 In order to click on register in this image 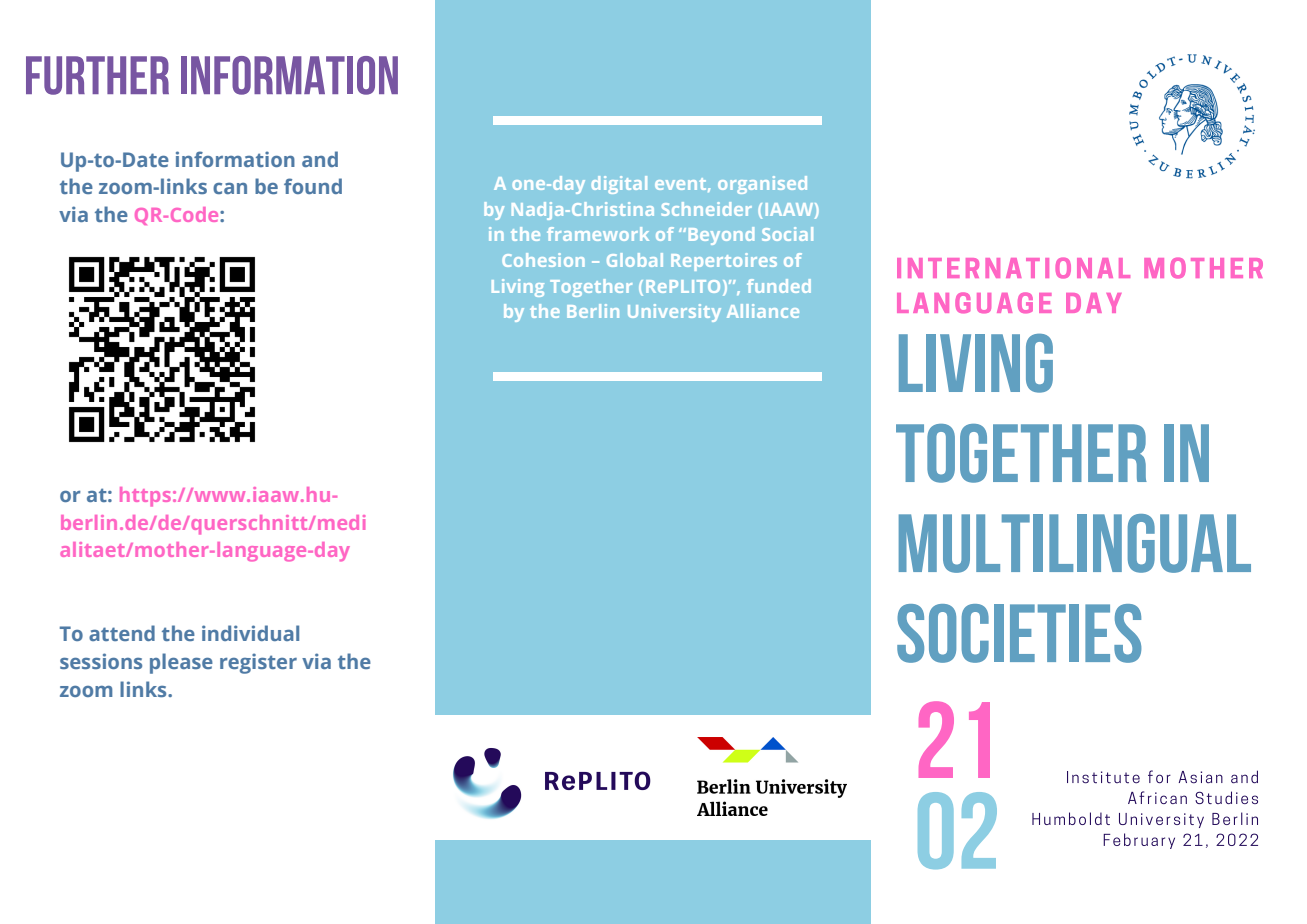, I will do `click(258, 663)`.
